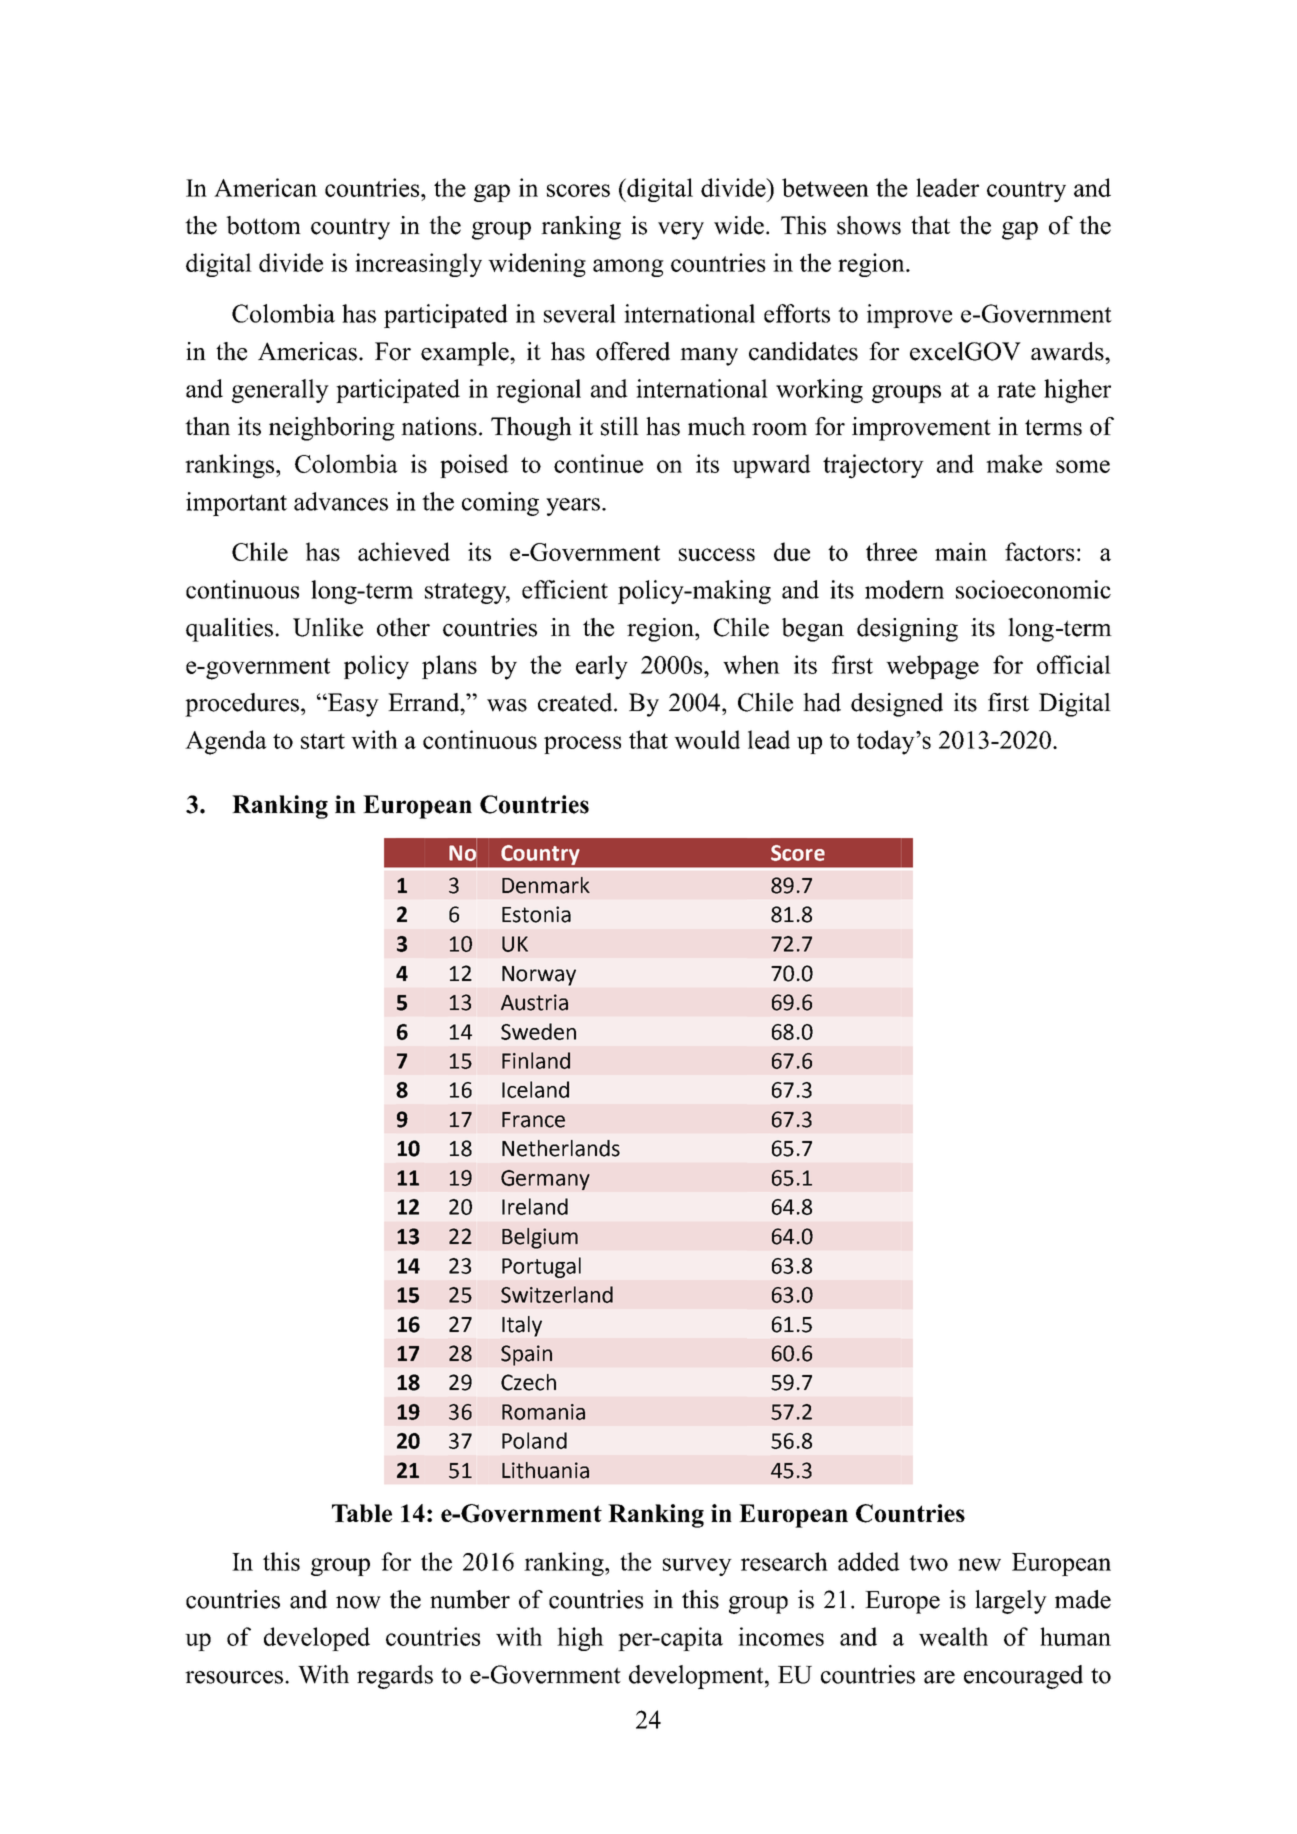 The height and width of the page is (1834, 1297). What do you see at coordinates (535, 1206) in the page?
I see `Ireland` at bounding box center [535, 1206].
